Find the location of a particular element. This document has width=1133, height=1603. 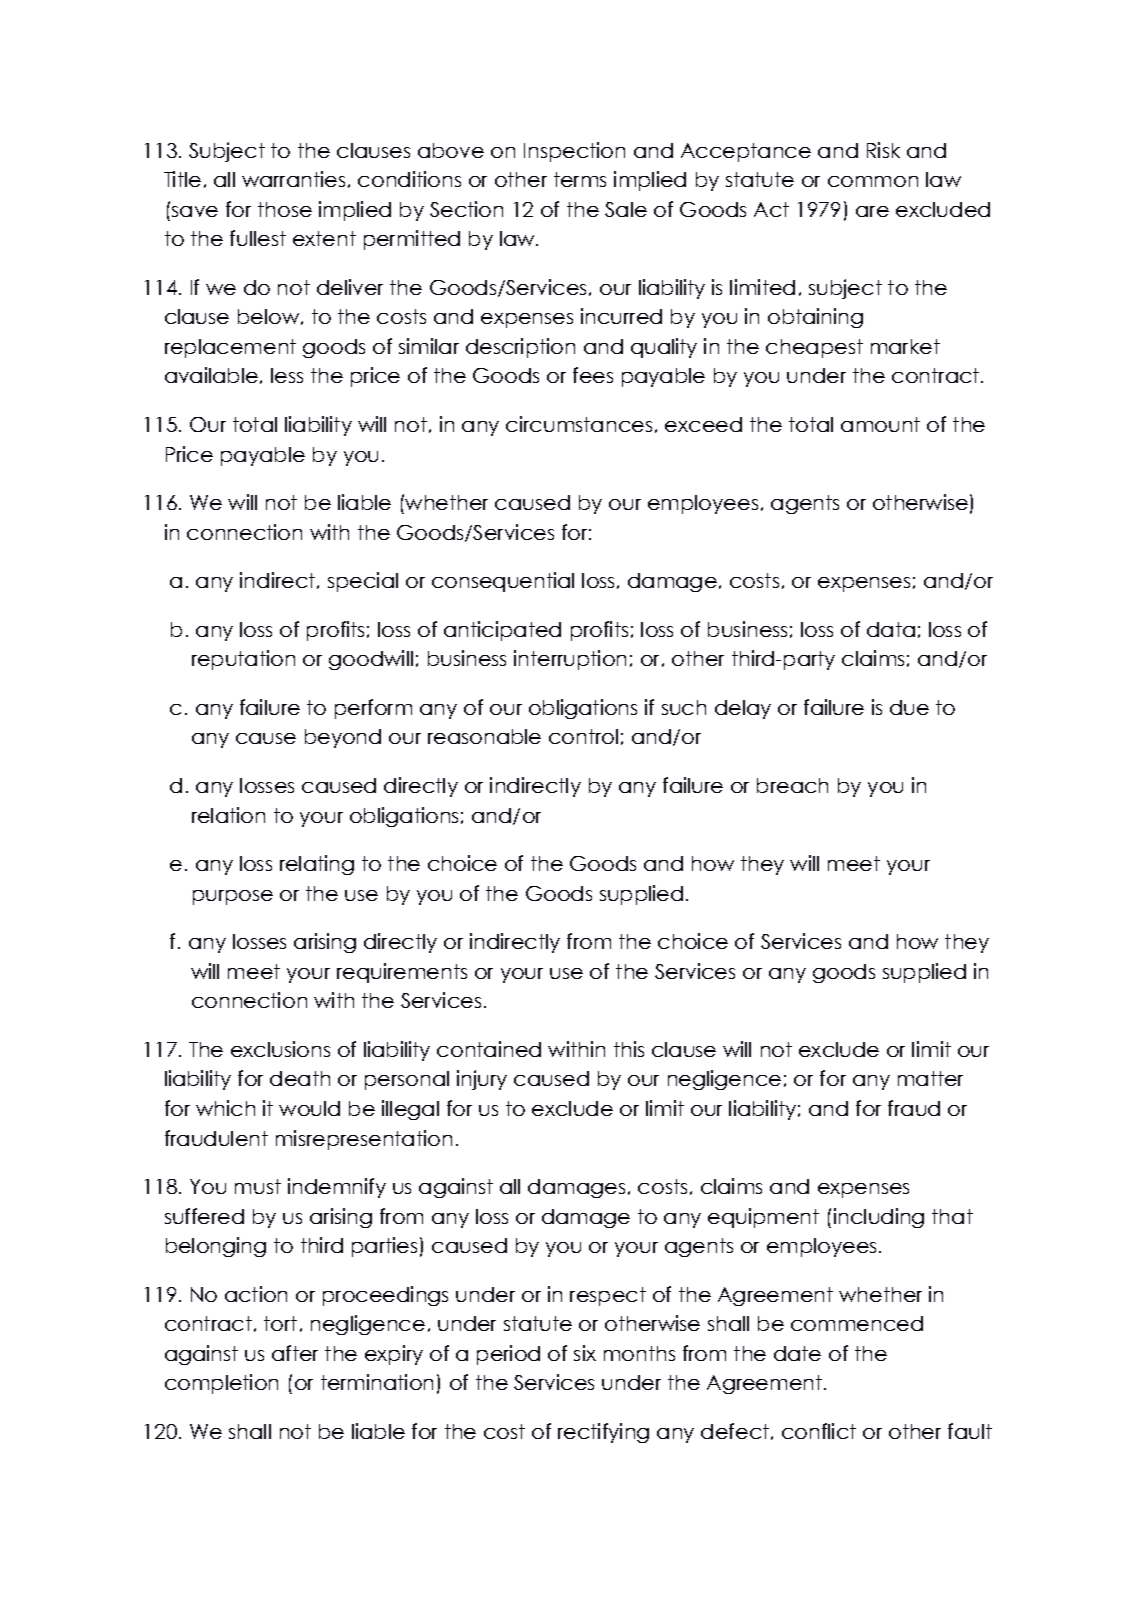

conflict is located at coordinates (819, 1431).
